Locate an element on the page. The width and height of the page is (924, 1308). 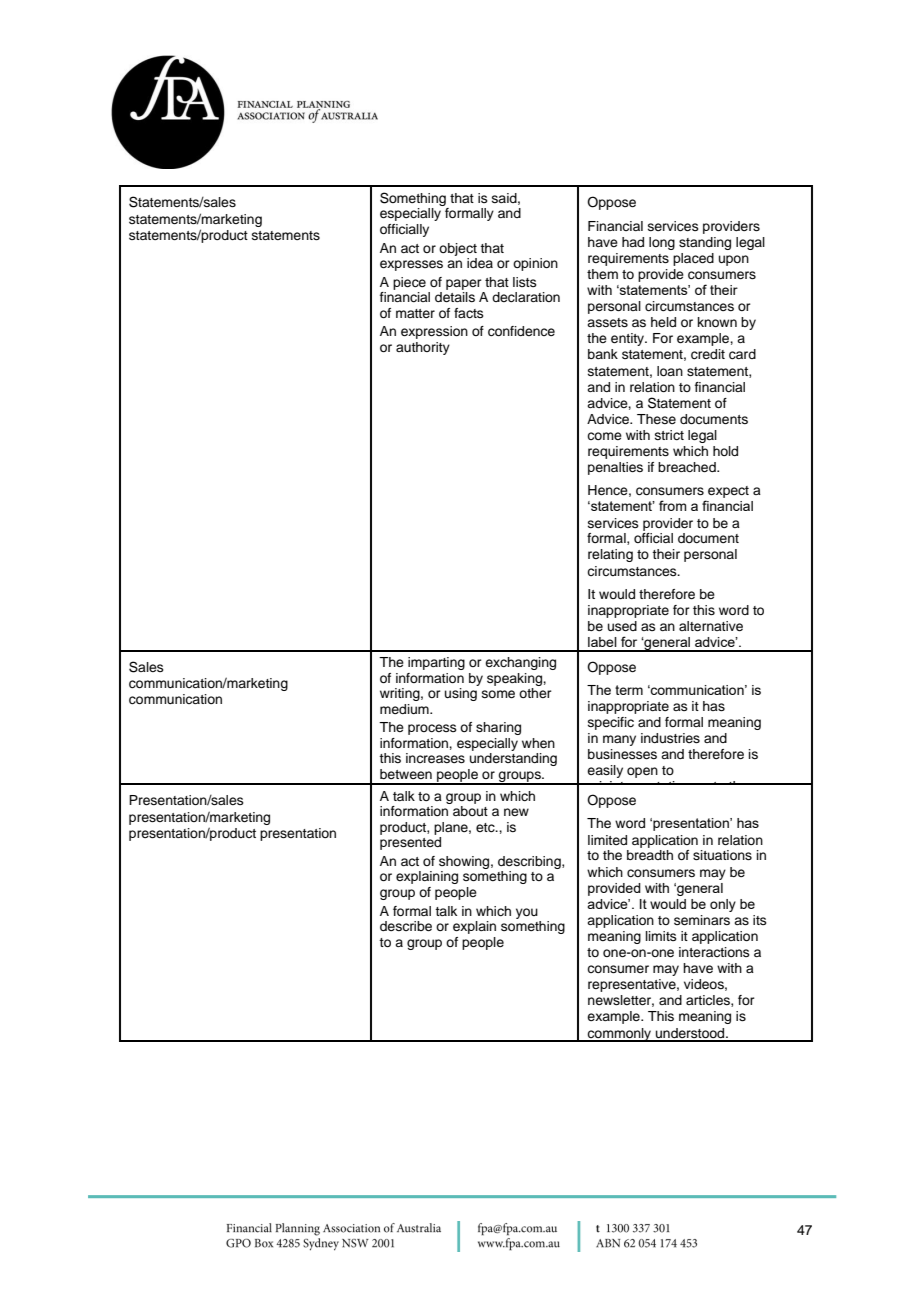
you is located at coordinates (527, 913).
